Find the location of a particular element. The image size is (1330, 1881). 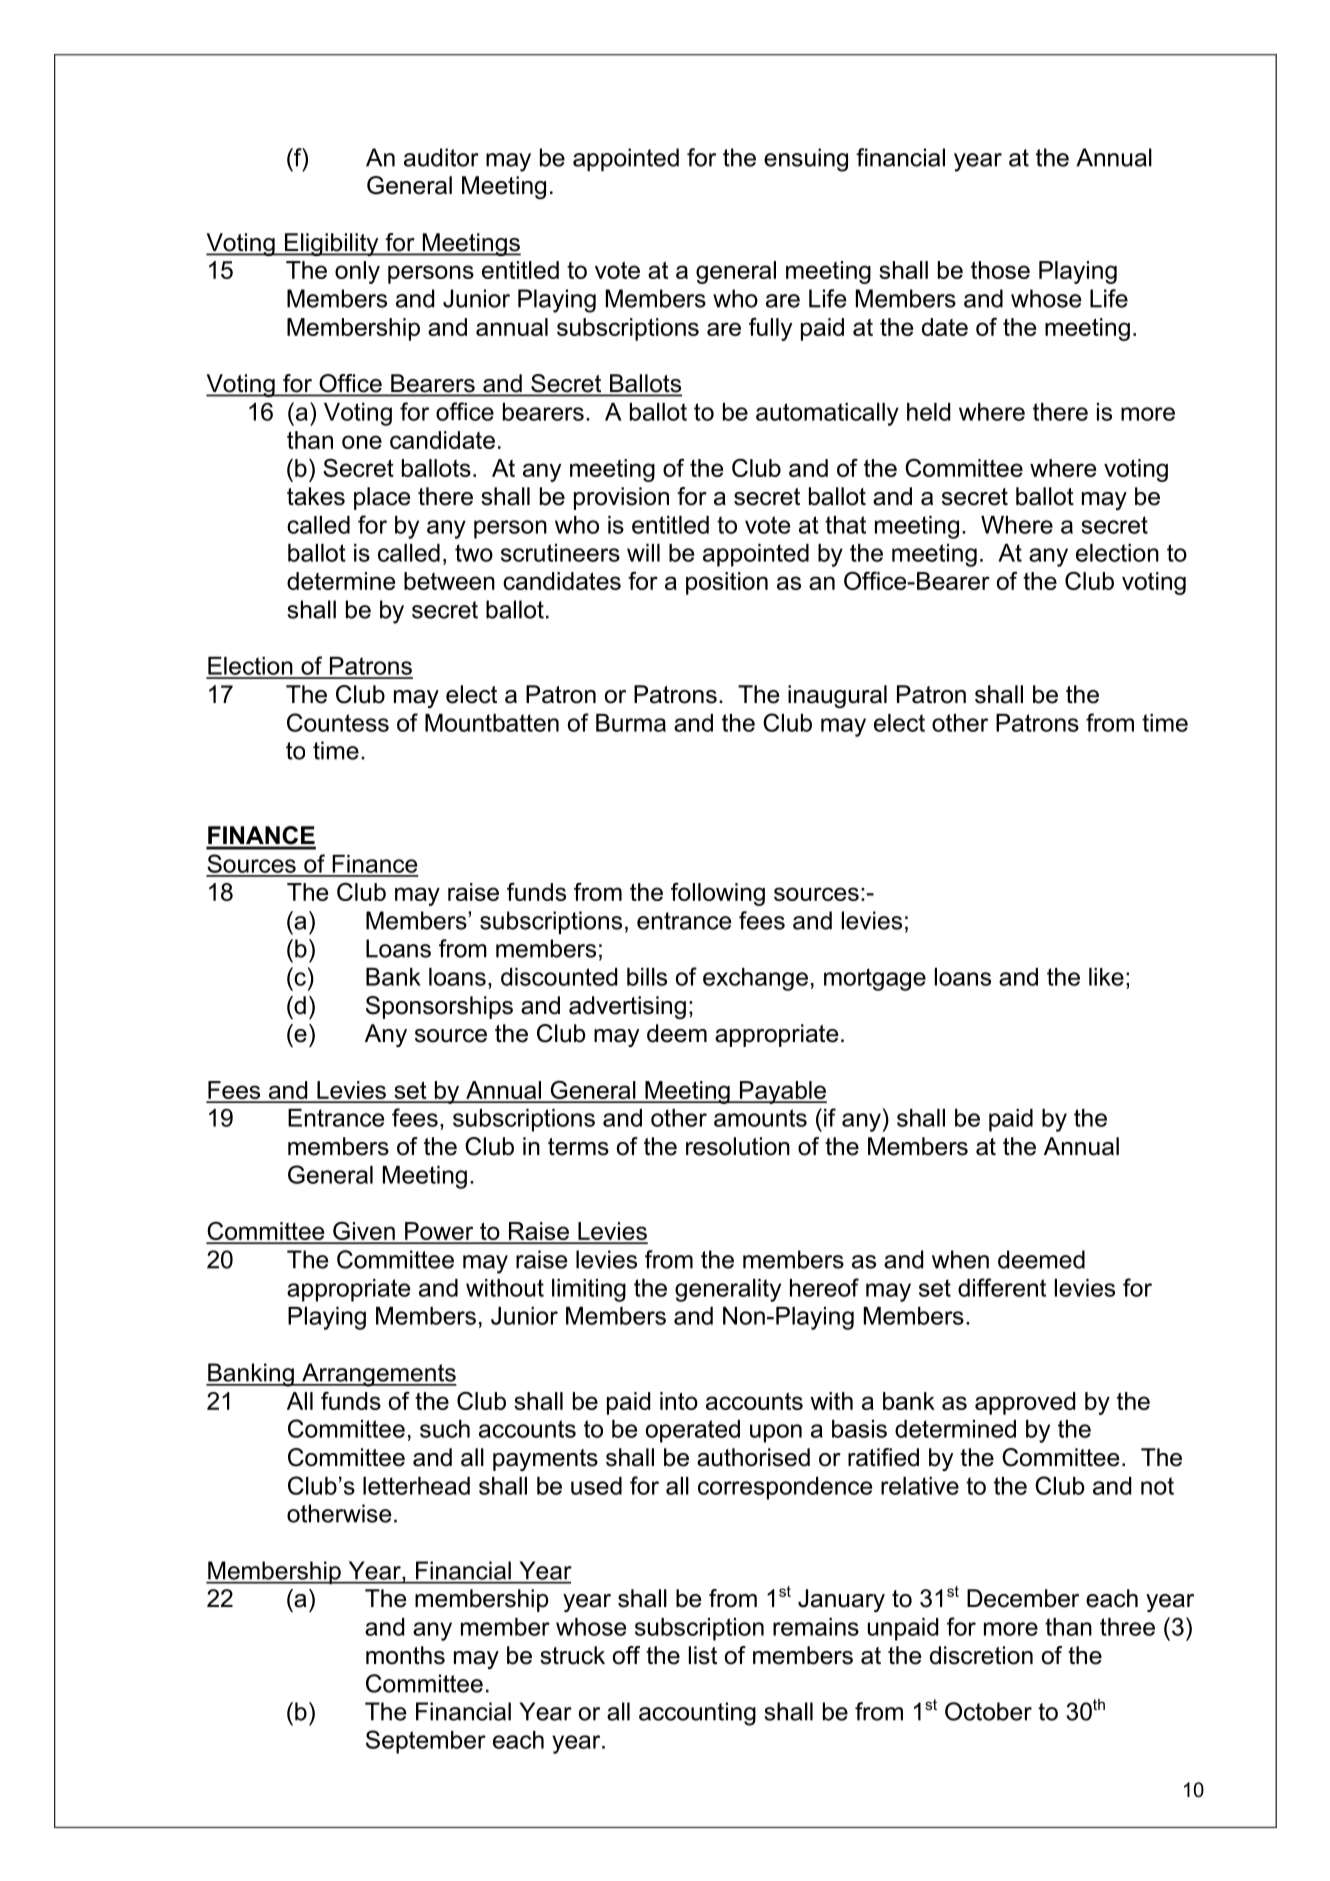

exchange is located at coordinates (755, 979).
